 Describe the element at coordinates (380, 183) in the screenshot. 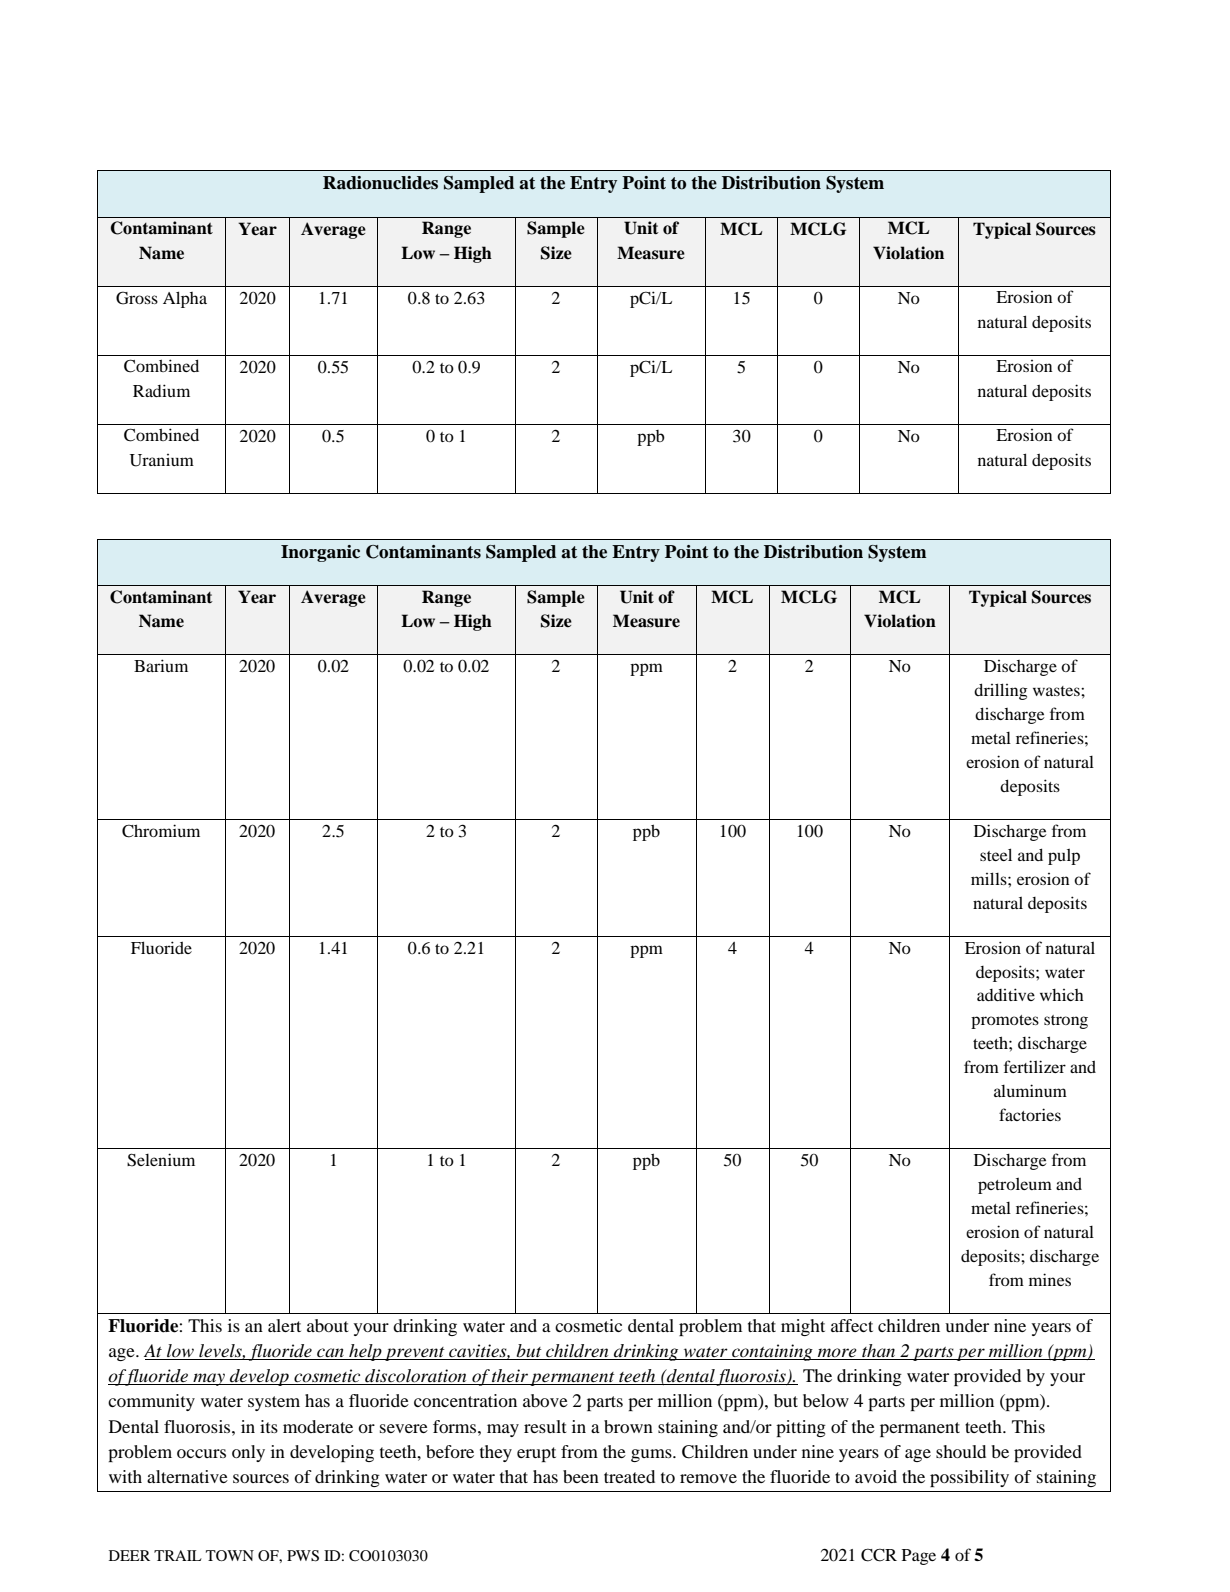

I see `Radionuclides` at that location.
